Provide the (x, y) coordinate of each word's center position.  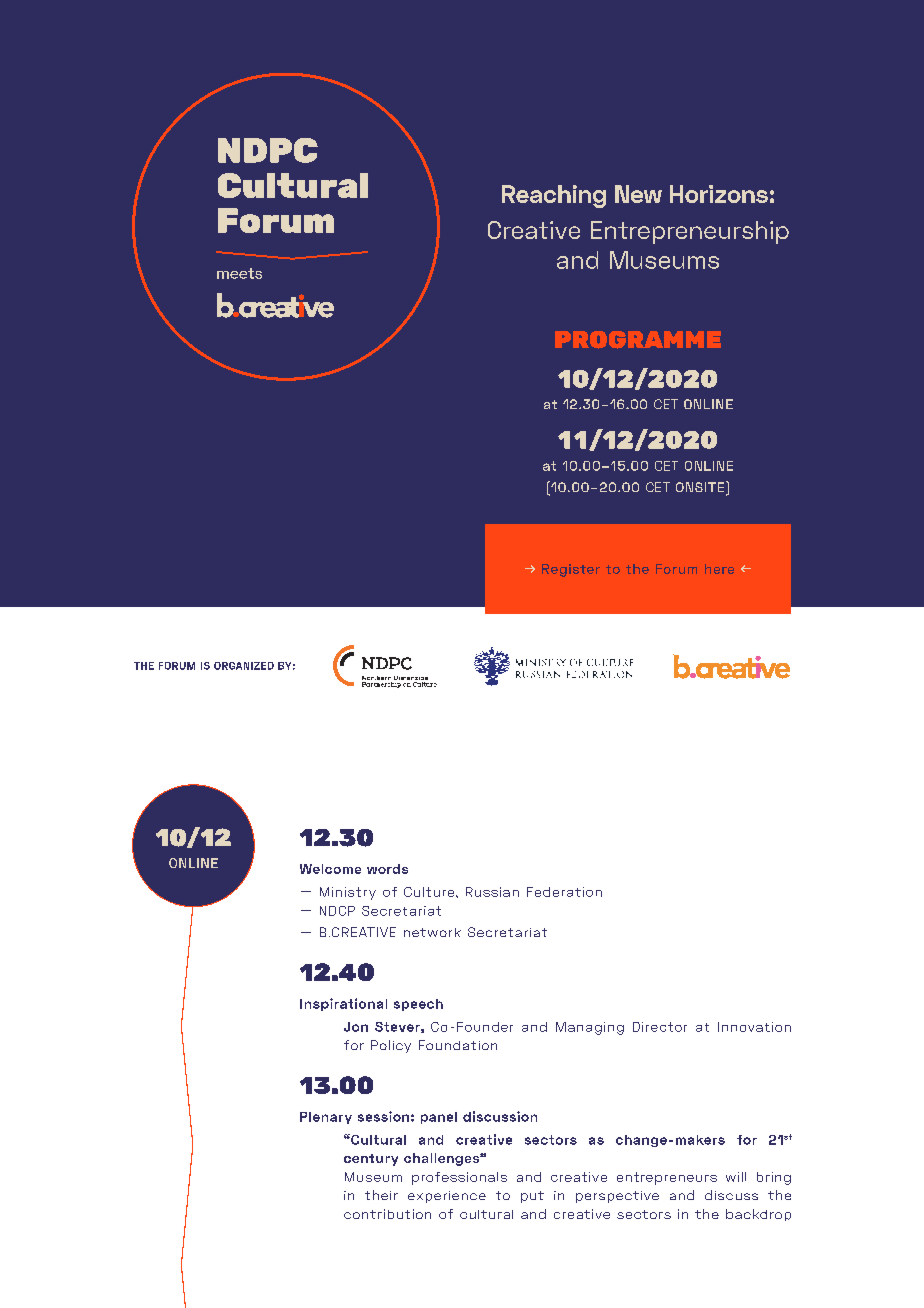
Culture (430, 892)
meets (239, 273)
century (371, 1160)
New (638, 194)
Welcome (330, 869)
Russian (492, 892)
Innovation (754, 1027)
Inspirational (343, 1004)
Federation (564, 892)
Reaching (554, 196)
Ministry (348, 893)
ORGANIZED (244, 666)
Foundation (458, 1045)
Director (660, 1027)
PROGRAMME (638, 340)
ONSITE (701, 488)
